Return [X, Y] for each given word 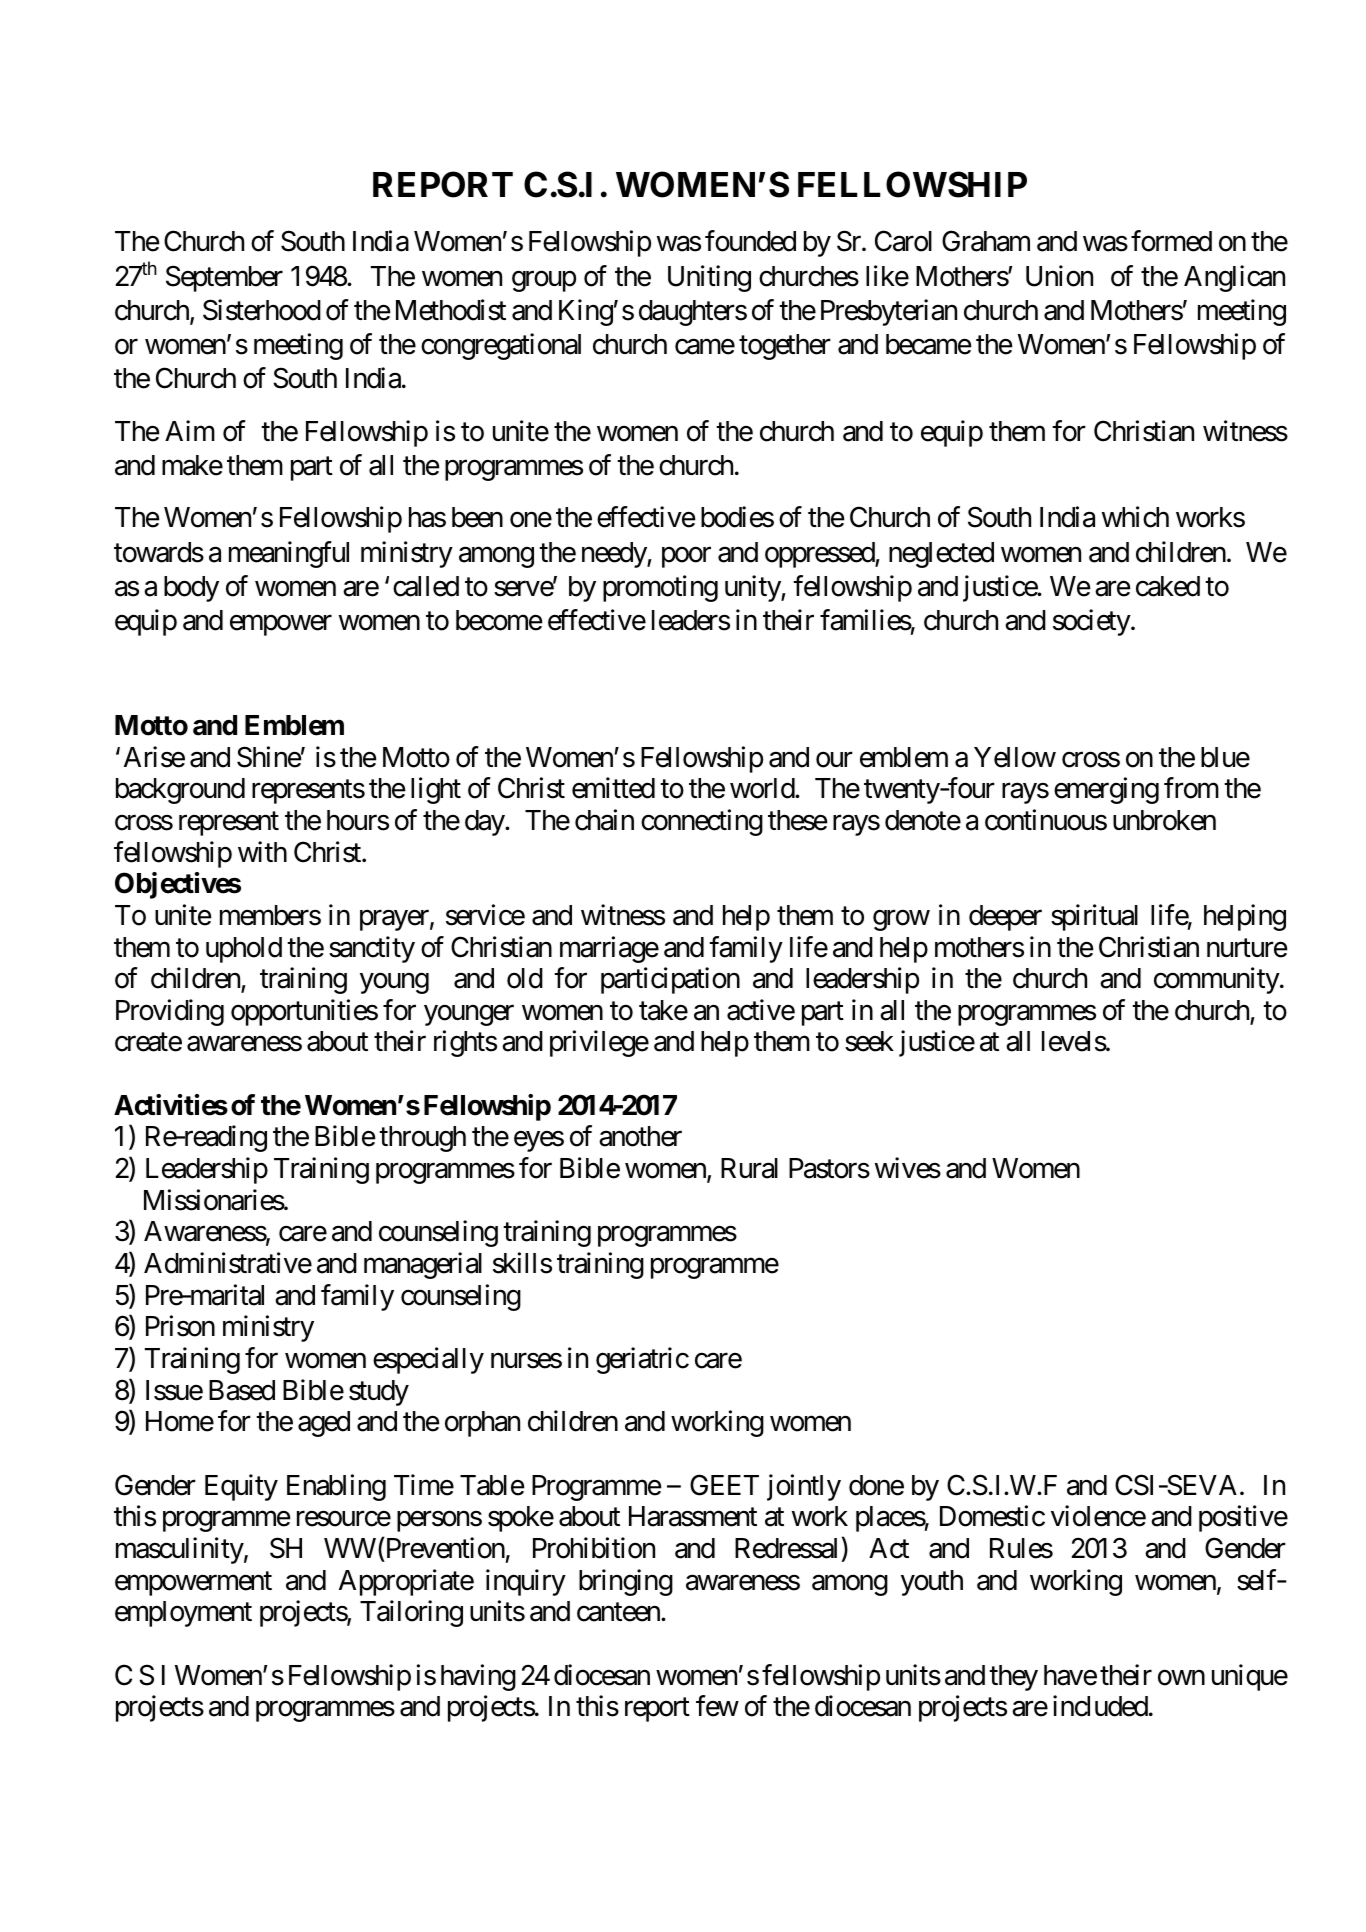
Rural [749, 1168]
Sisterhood [262, 310]
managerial [423, 1265]
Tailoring [411, 1614]
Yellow [1015, 757]
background [180, 791]
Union [1059, 276]
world [763, 788]
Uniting [709, 278]
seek [869, 1041]
